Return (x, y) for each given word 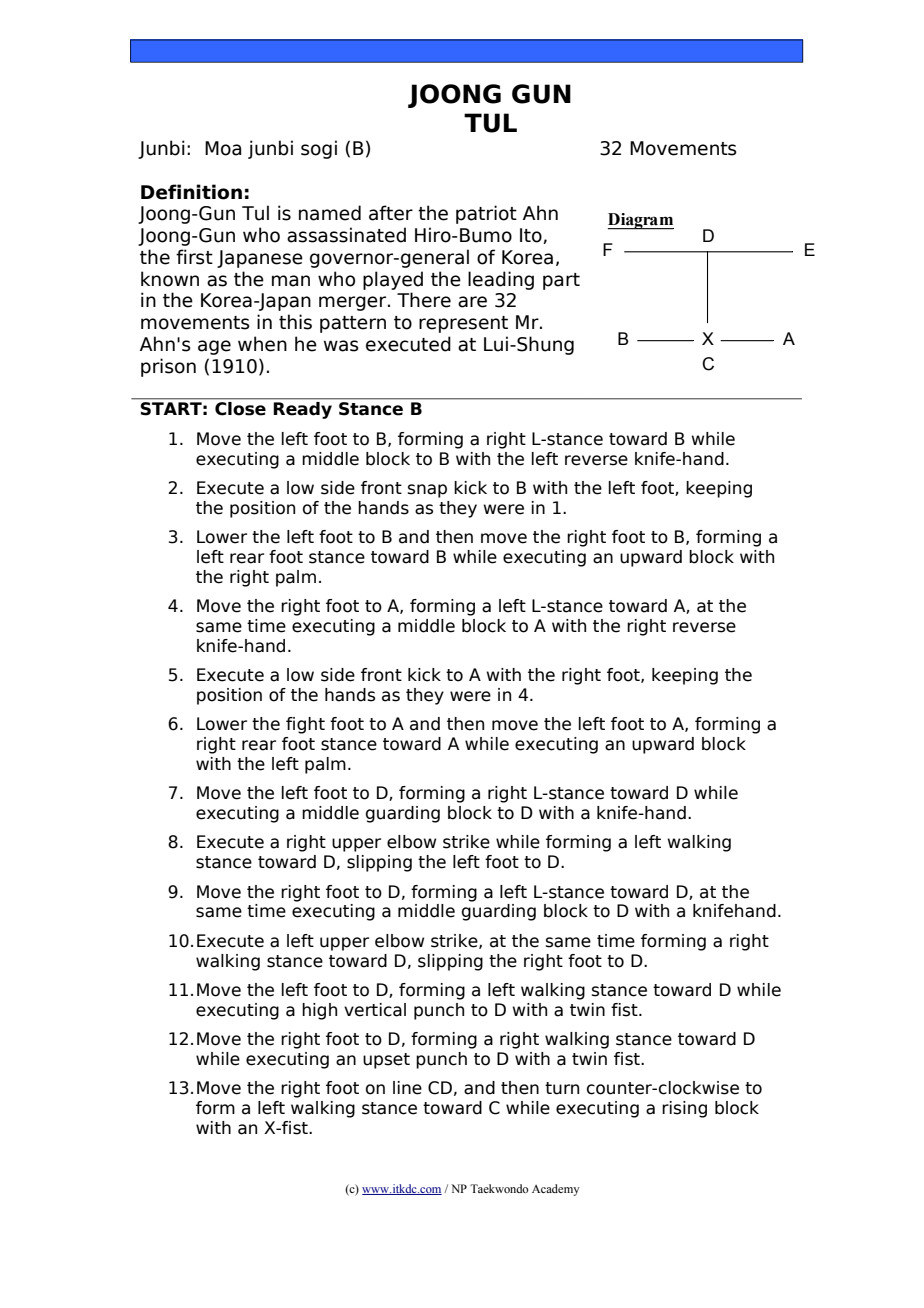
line (407, 1088)
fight (305, 725)
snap (427, 491)
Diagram (641, 221)
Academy (555, 1190)
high (319, 1011)
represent (463, 324)
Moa (223, 148)
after (391, 213)
